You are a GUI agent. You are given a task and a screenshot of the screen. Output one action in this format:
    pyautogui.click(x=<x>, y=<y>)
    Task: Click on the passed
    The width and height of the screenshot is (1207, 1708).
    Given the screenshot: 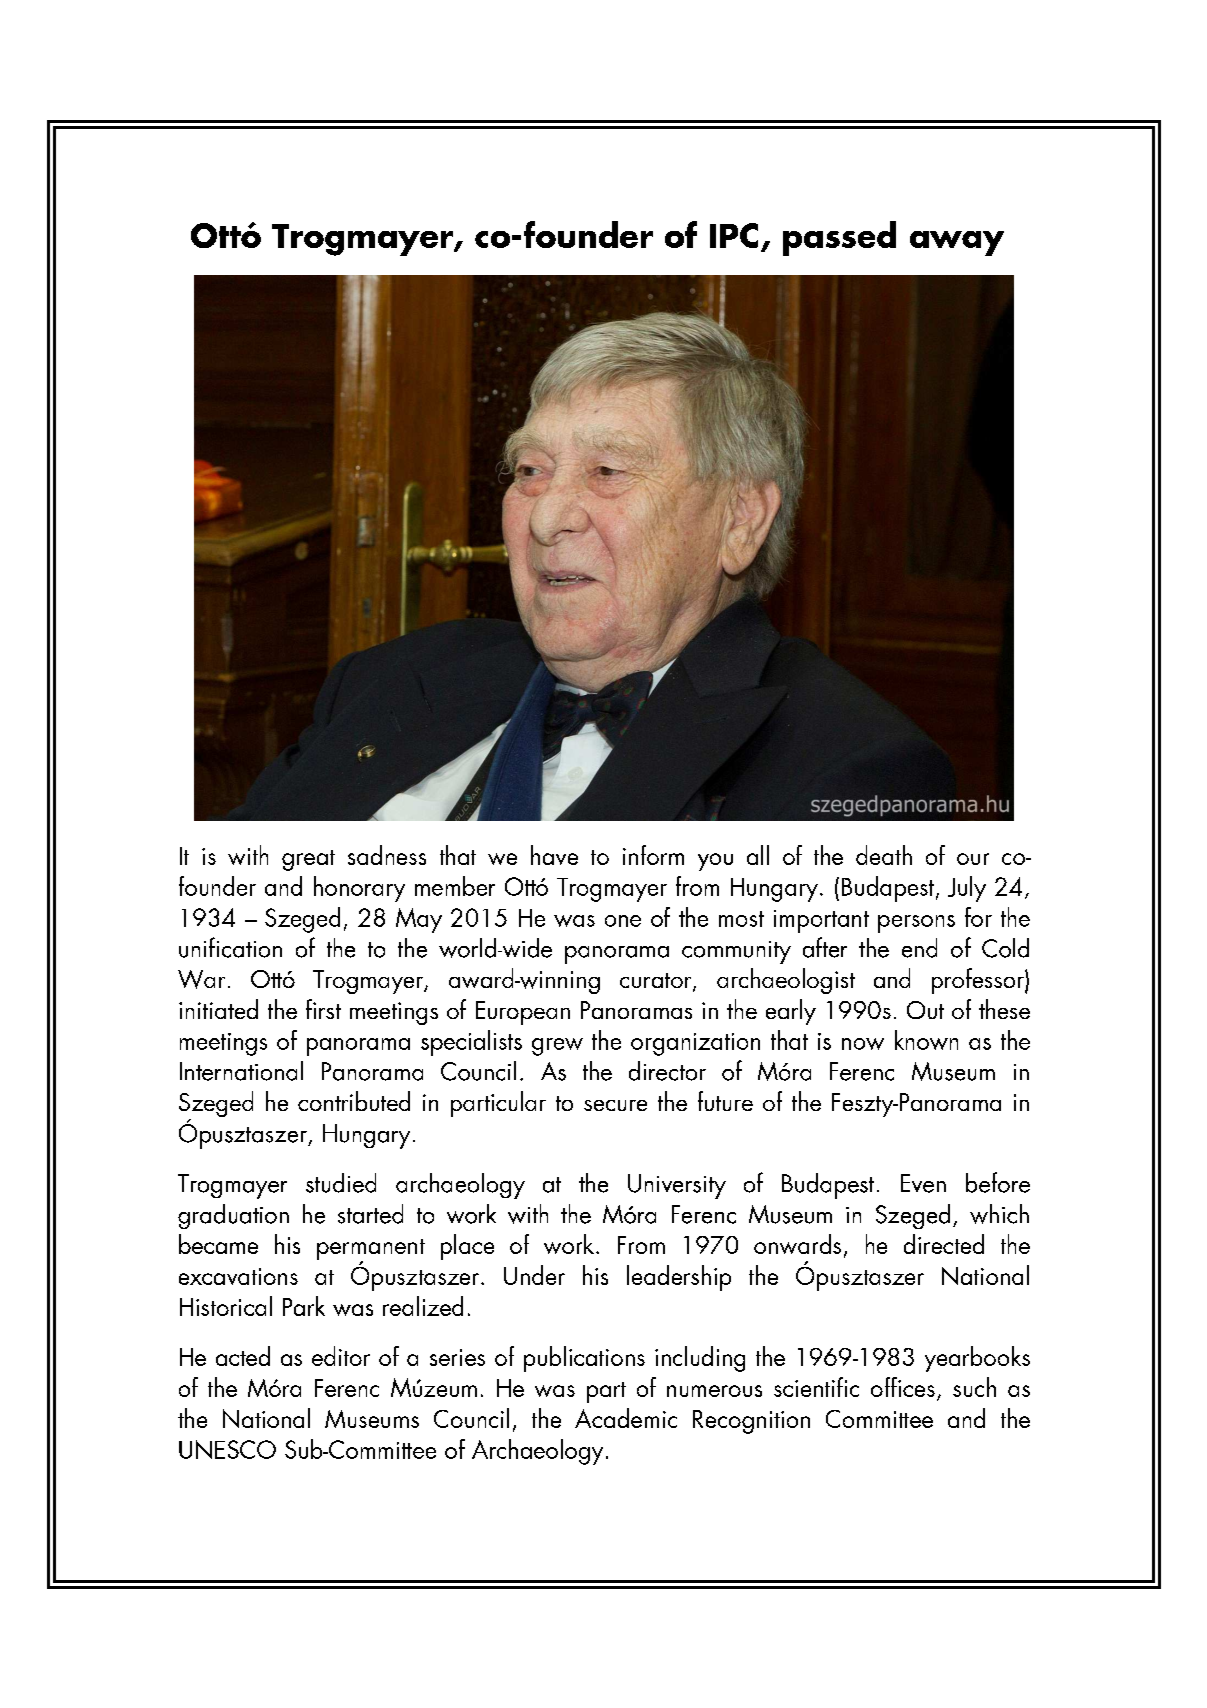 What is the action you would take?
    pyautogui.click(x=839, y=238)
